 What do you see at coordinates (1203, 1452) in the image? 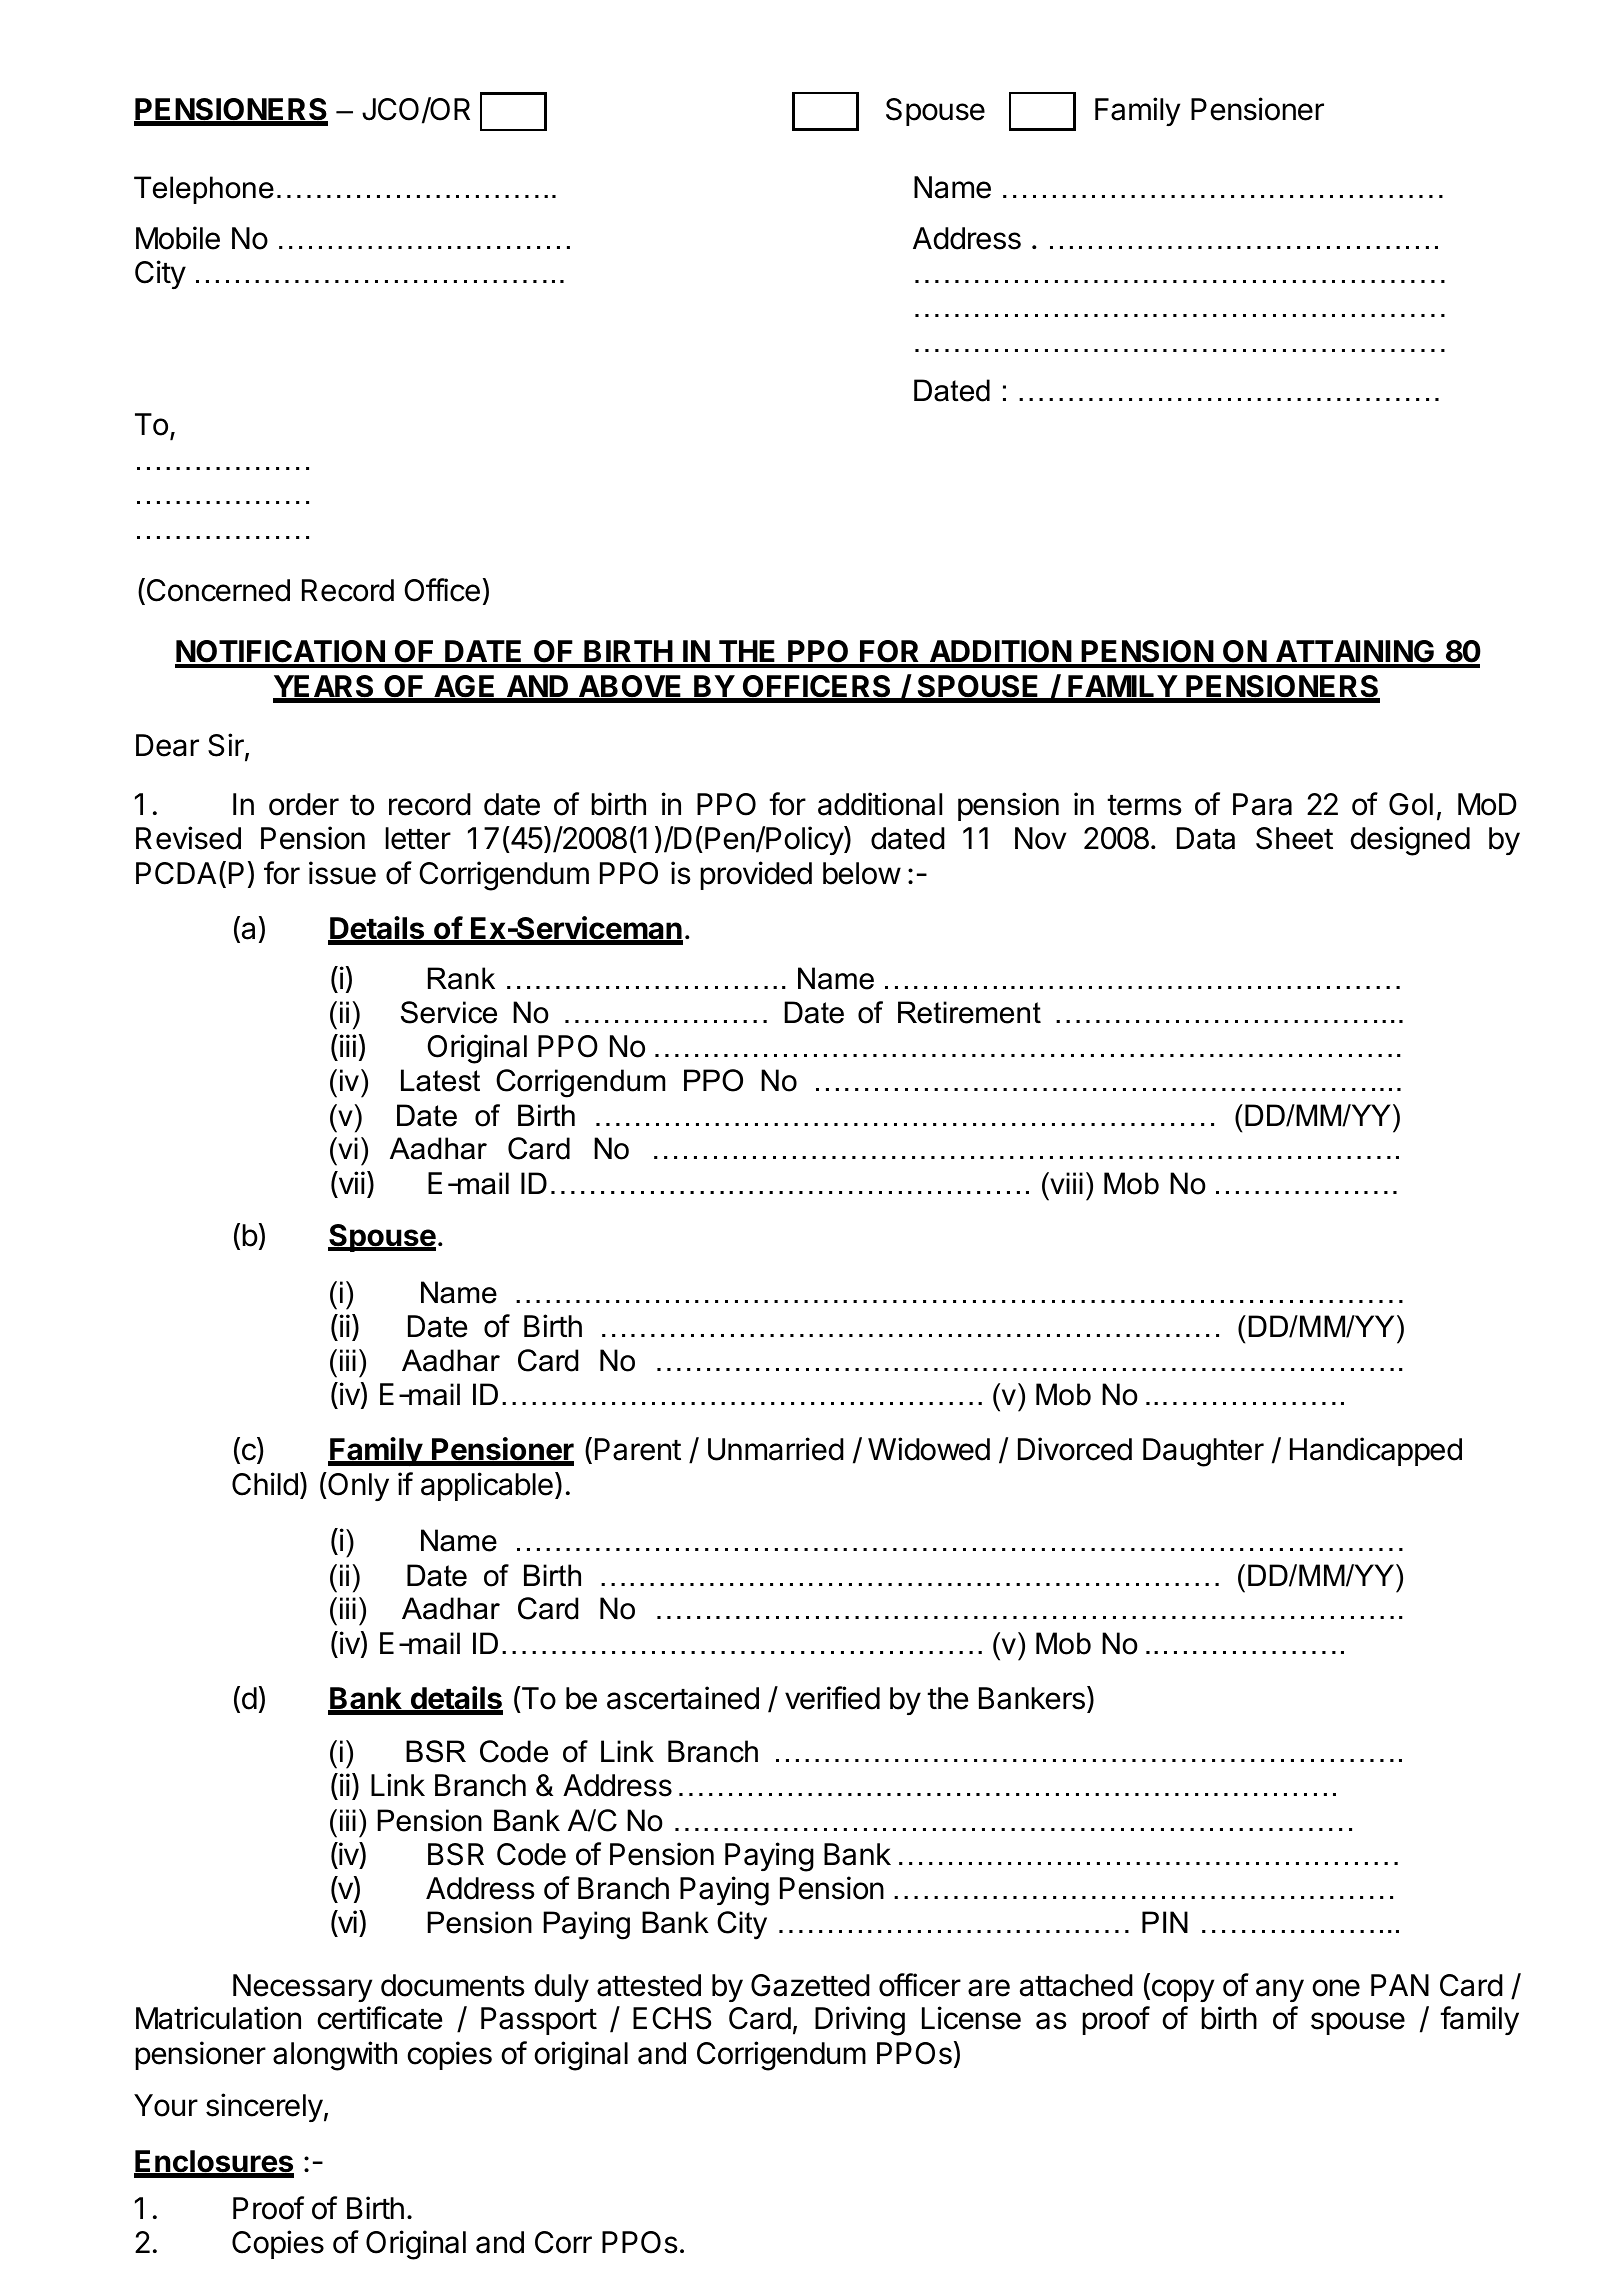
I see `Daughter` at bounding box center [1203, 1452].
